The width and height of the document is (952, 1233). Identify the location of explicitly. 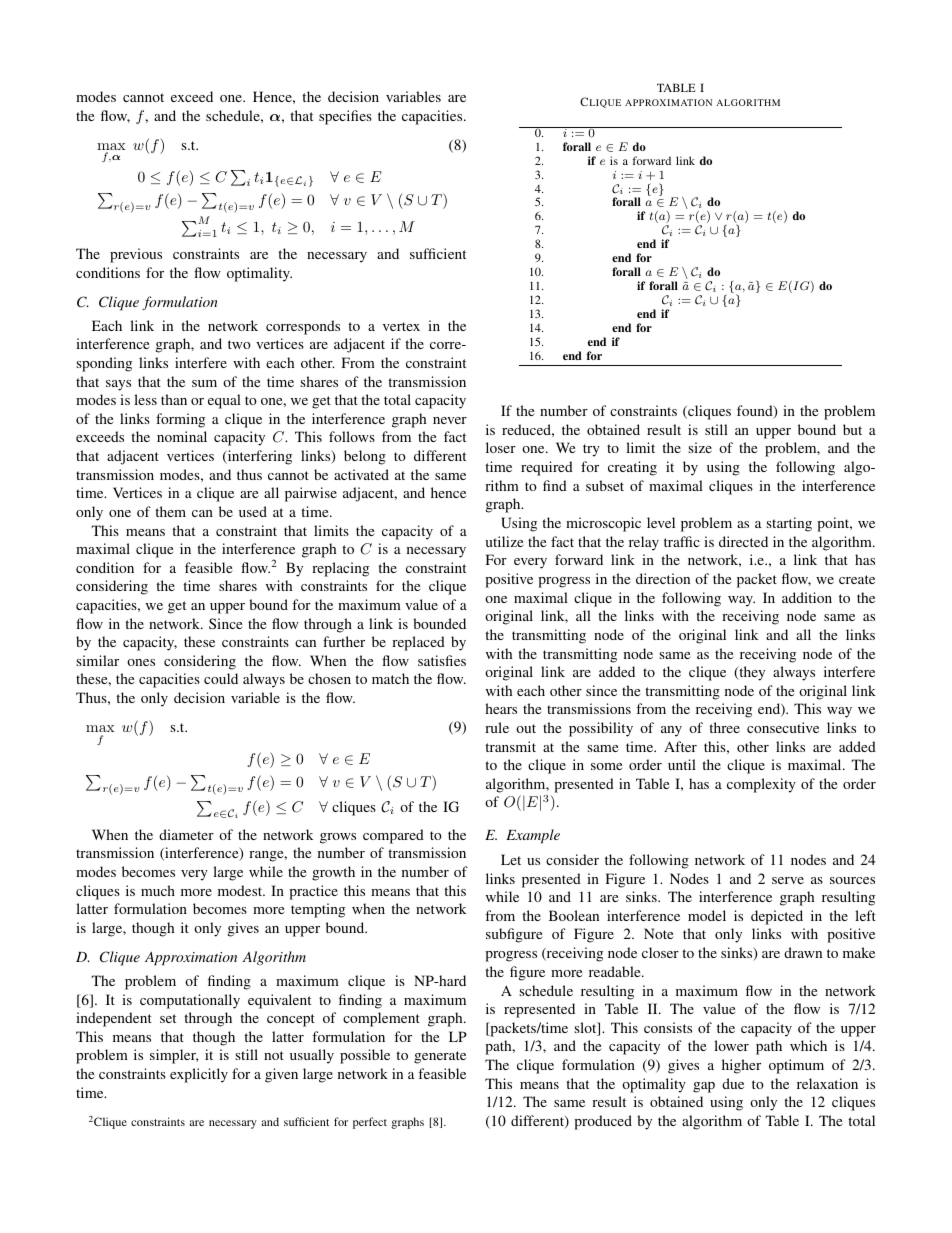
(199, 1075).
